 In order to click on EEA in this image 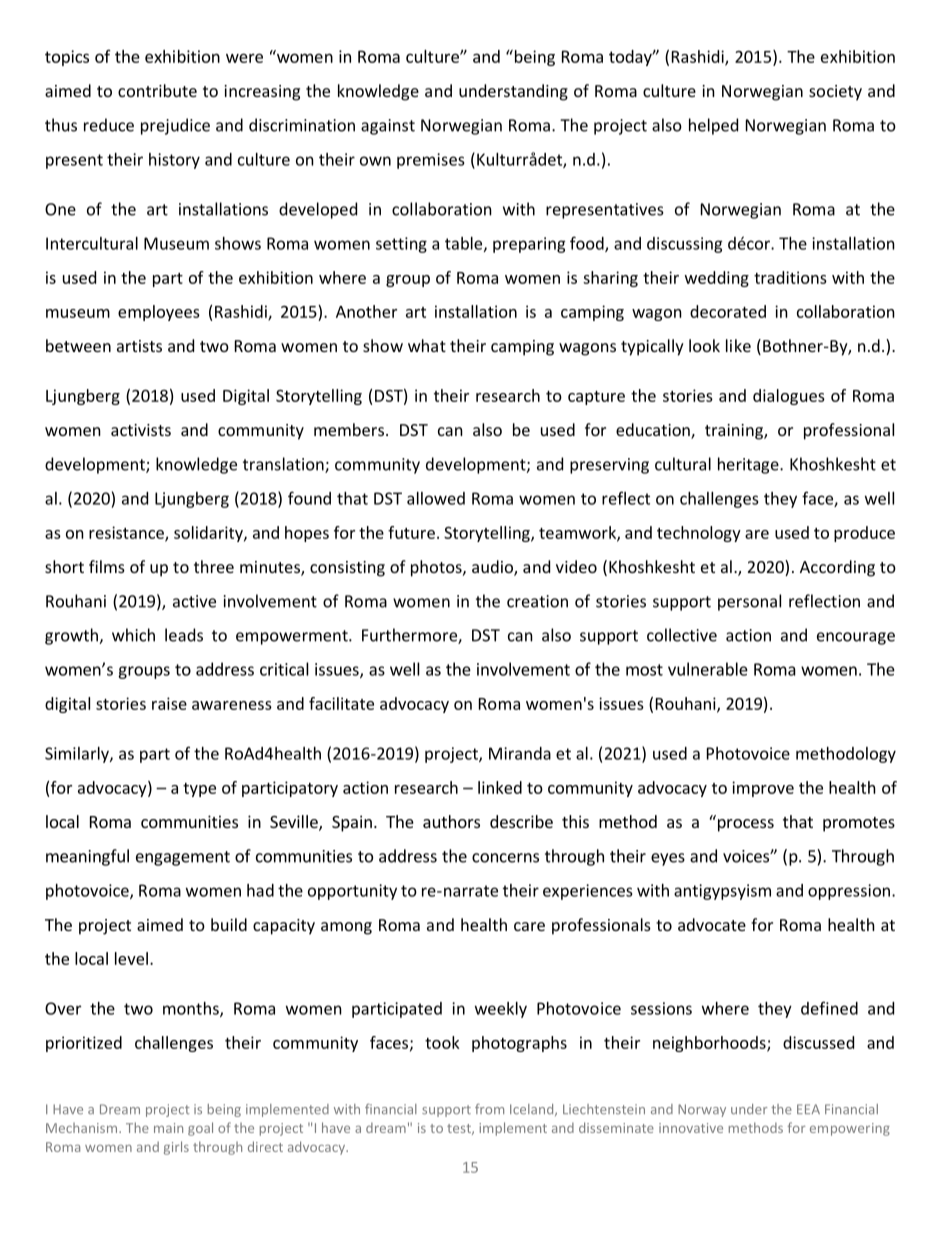, I will do `click(808, 1109)`.
